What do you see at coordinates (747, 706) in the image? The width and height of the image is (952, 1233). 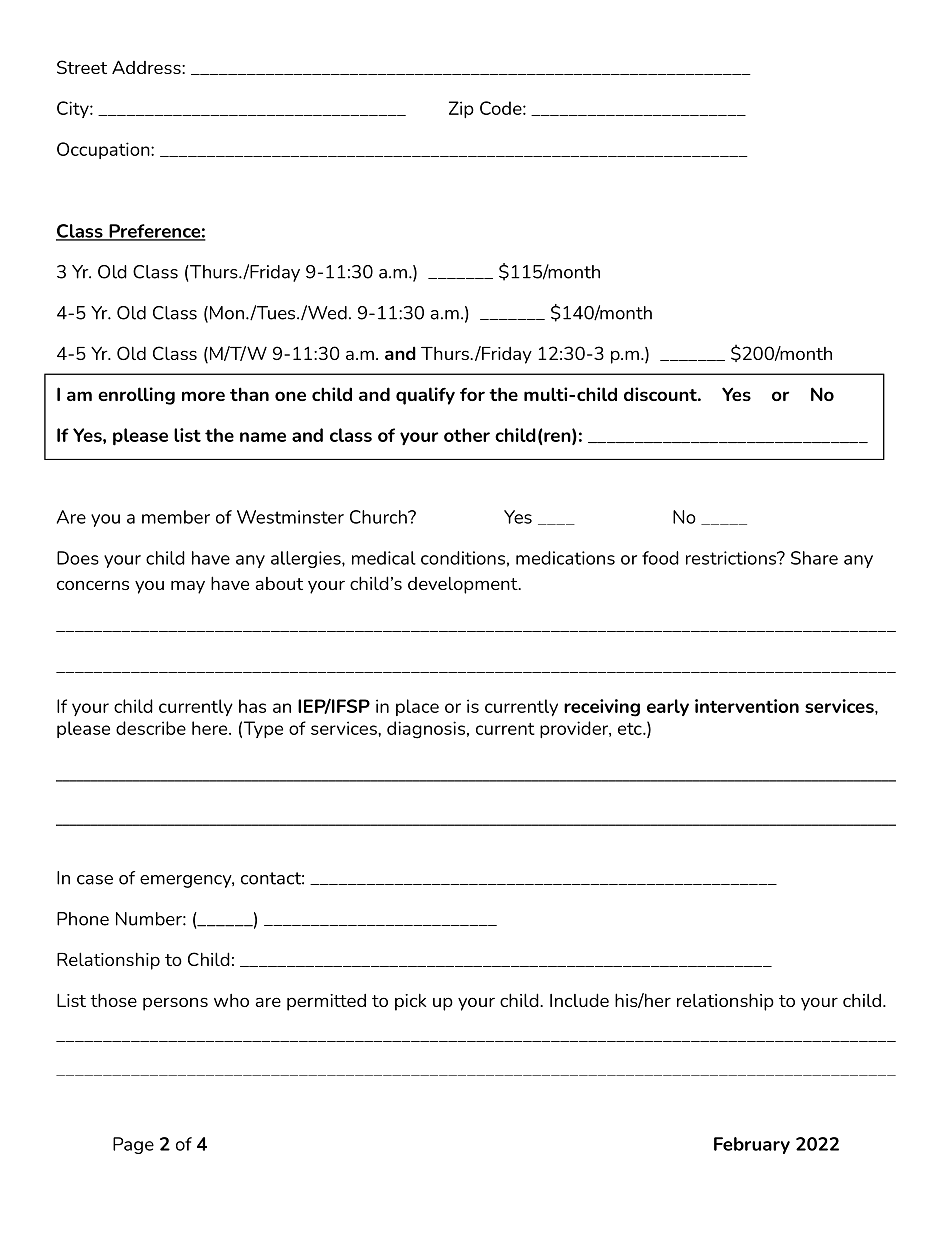 I see `intervention` at bounding box center [747, 706].
